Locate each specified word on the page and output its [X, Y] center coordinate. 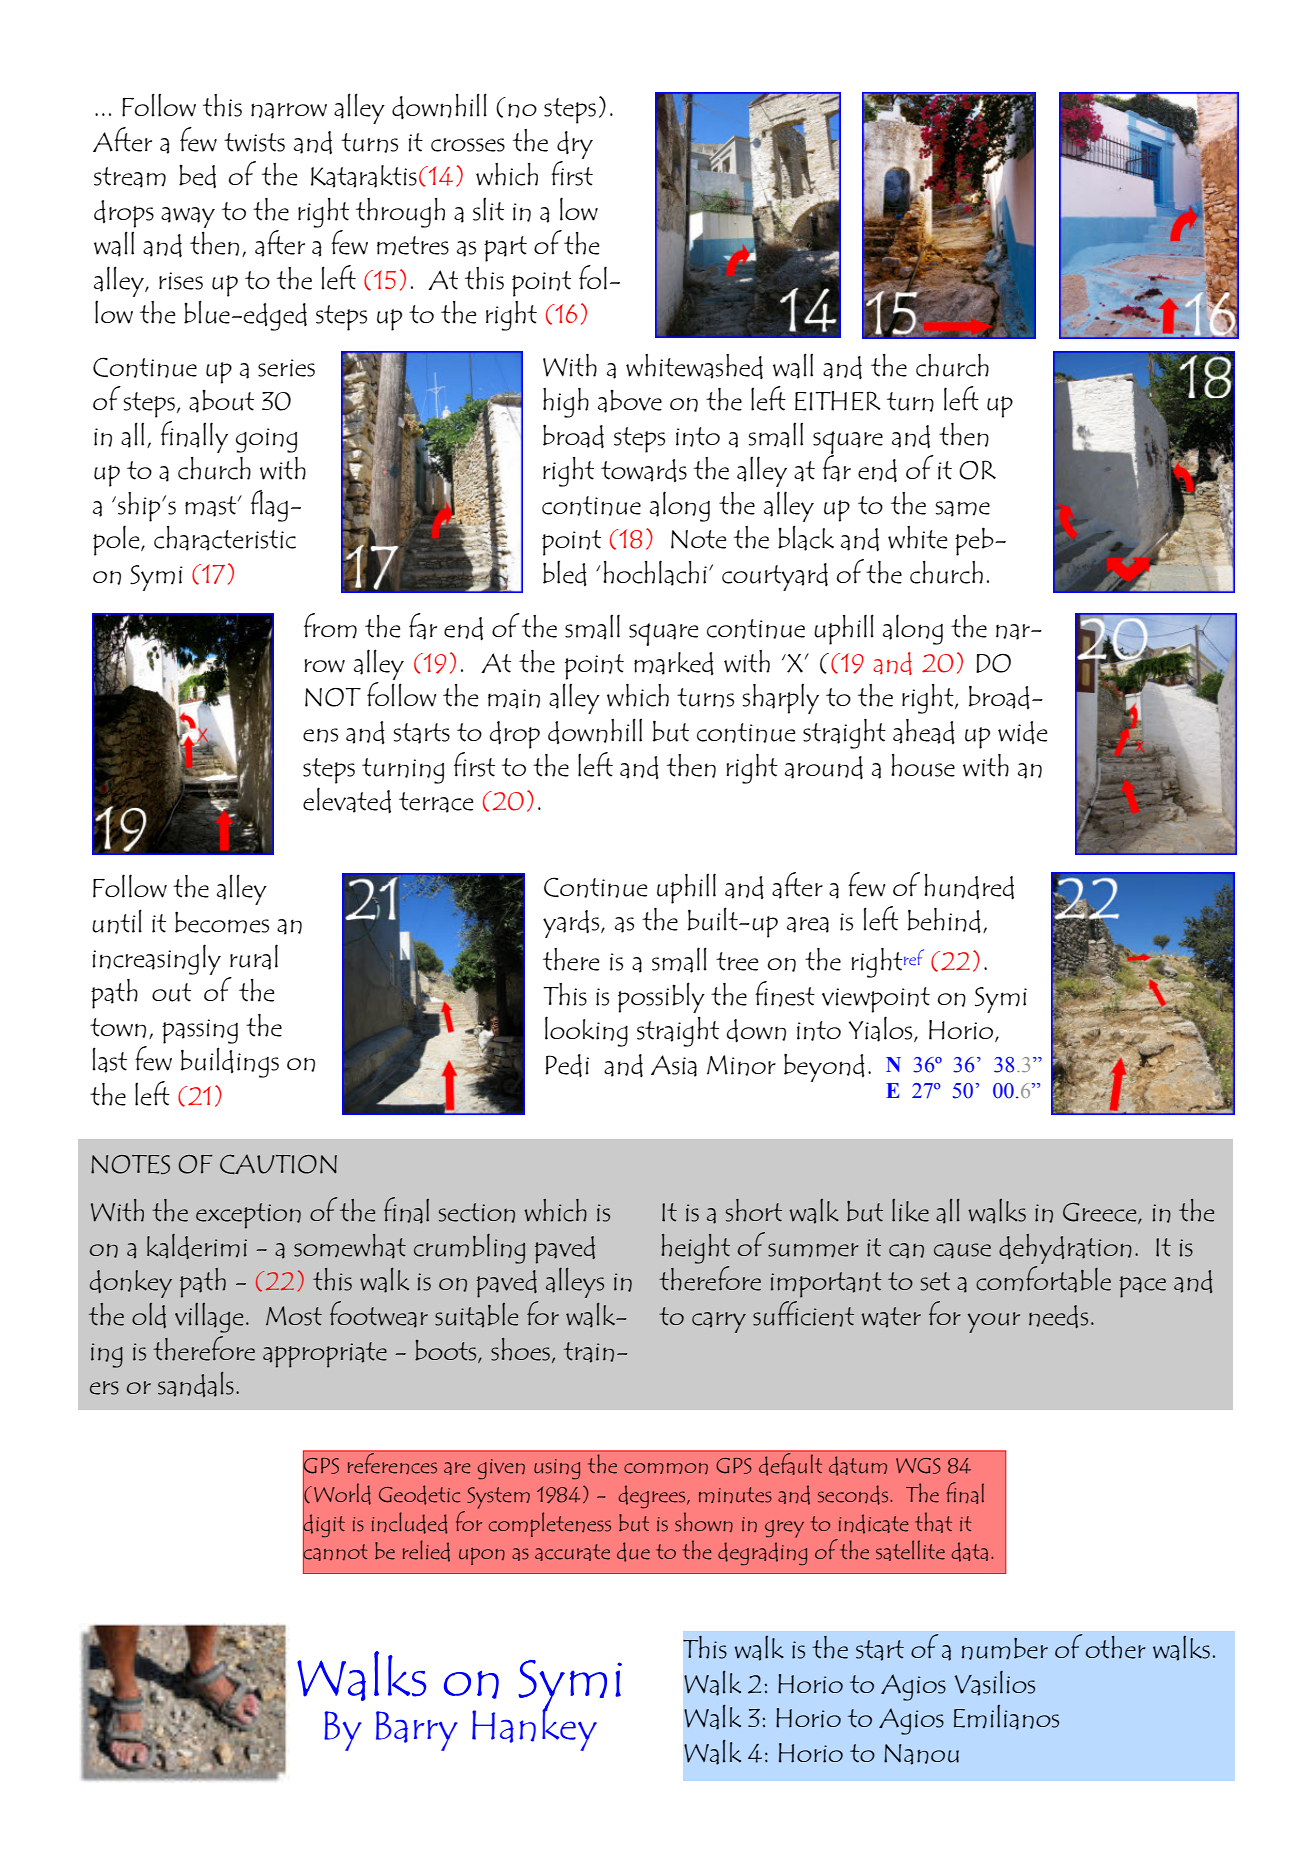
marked [674, 663]
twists [254, 142]
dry [575, 145]
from [330, 626]
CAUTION [278, 1164]
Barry [417, 1731]
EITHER [838, 401]
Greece [1101, 1213]
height [696, 1249]
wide [1022, 732]
